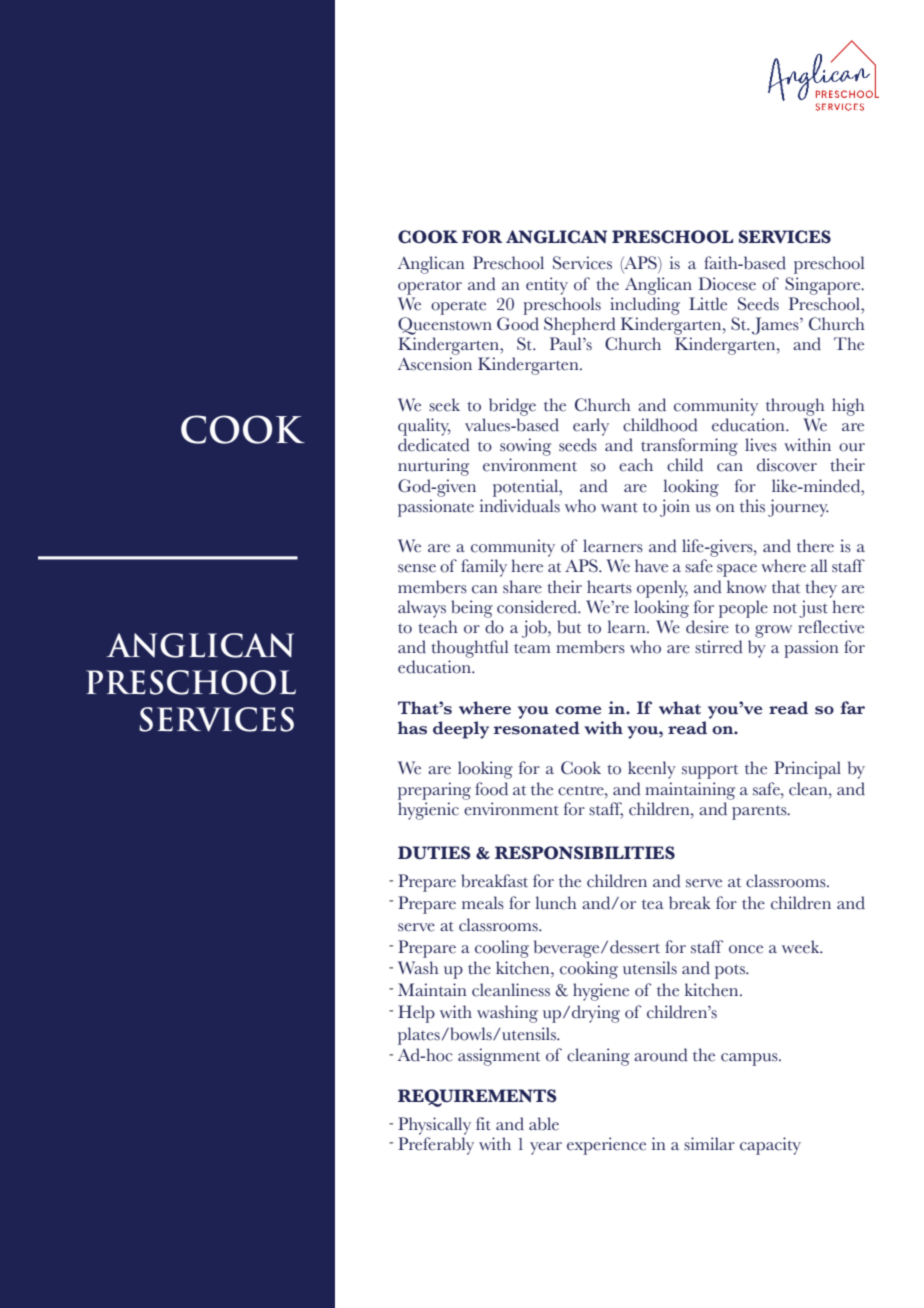  I want to click on capacity, so click(770, 1146).
